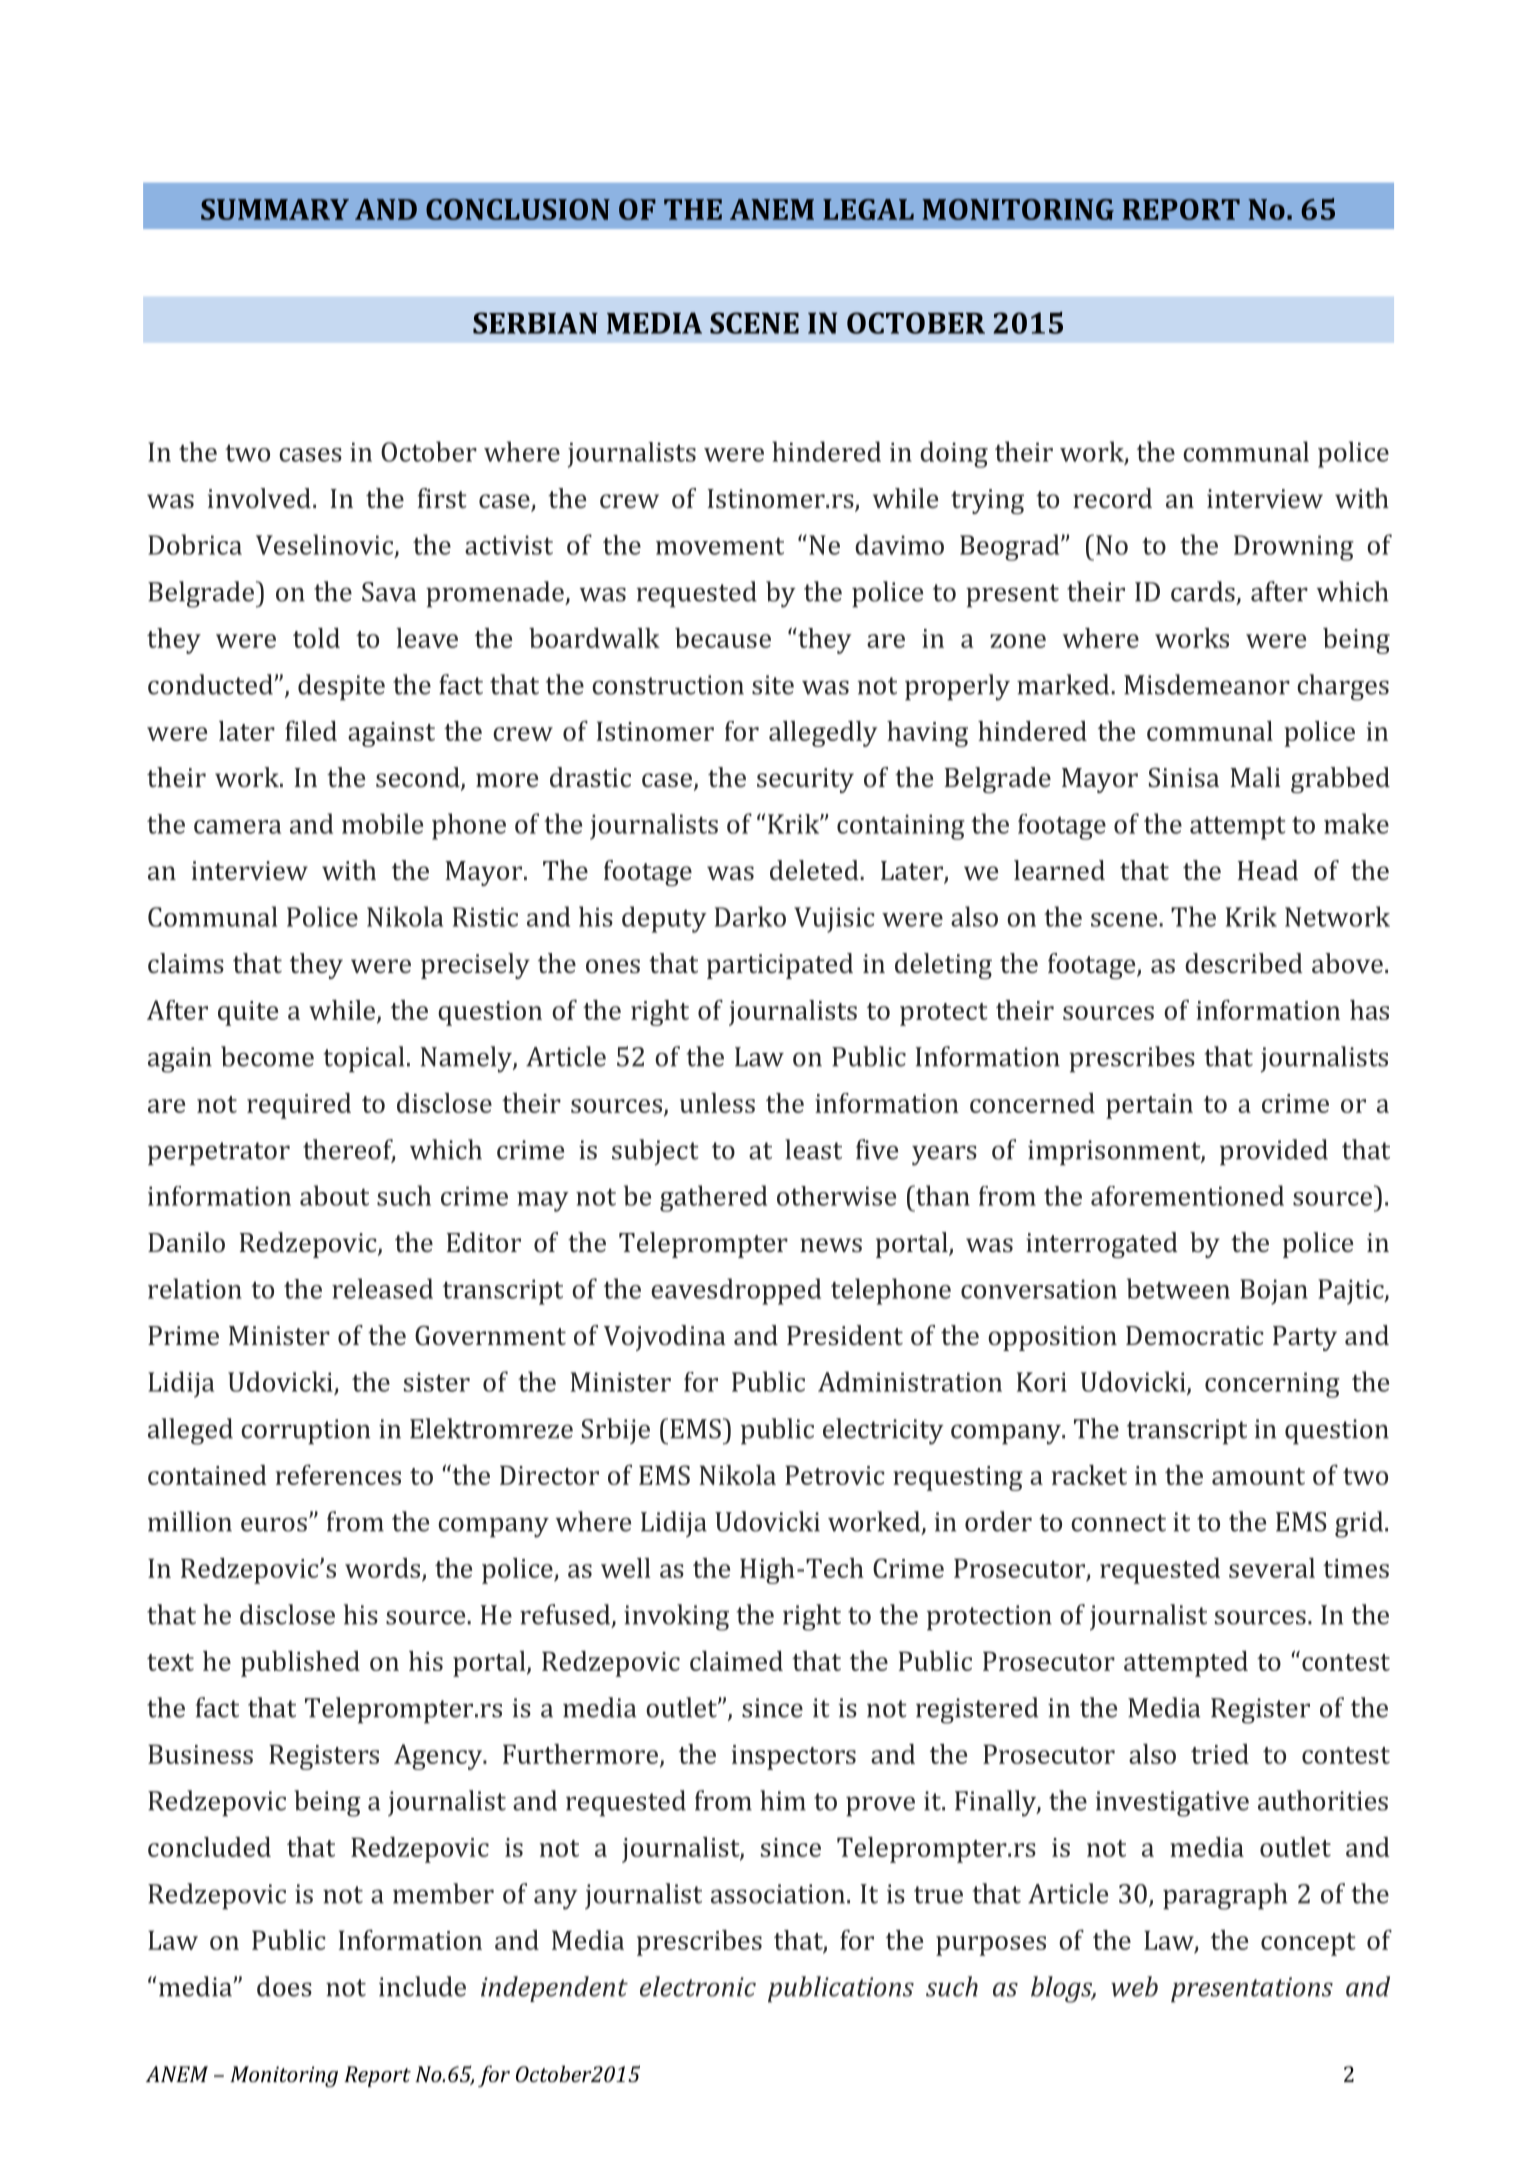 The height and width of the page is (2175, 1537). What do you see at coordinates (1258, 1476) in the page?
I see `amount` at bounding box center [1258, 1476].
